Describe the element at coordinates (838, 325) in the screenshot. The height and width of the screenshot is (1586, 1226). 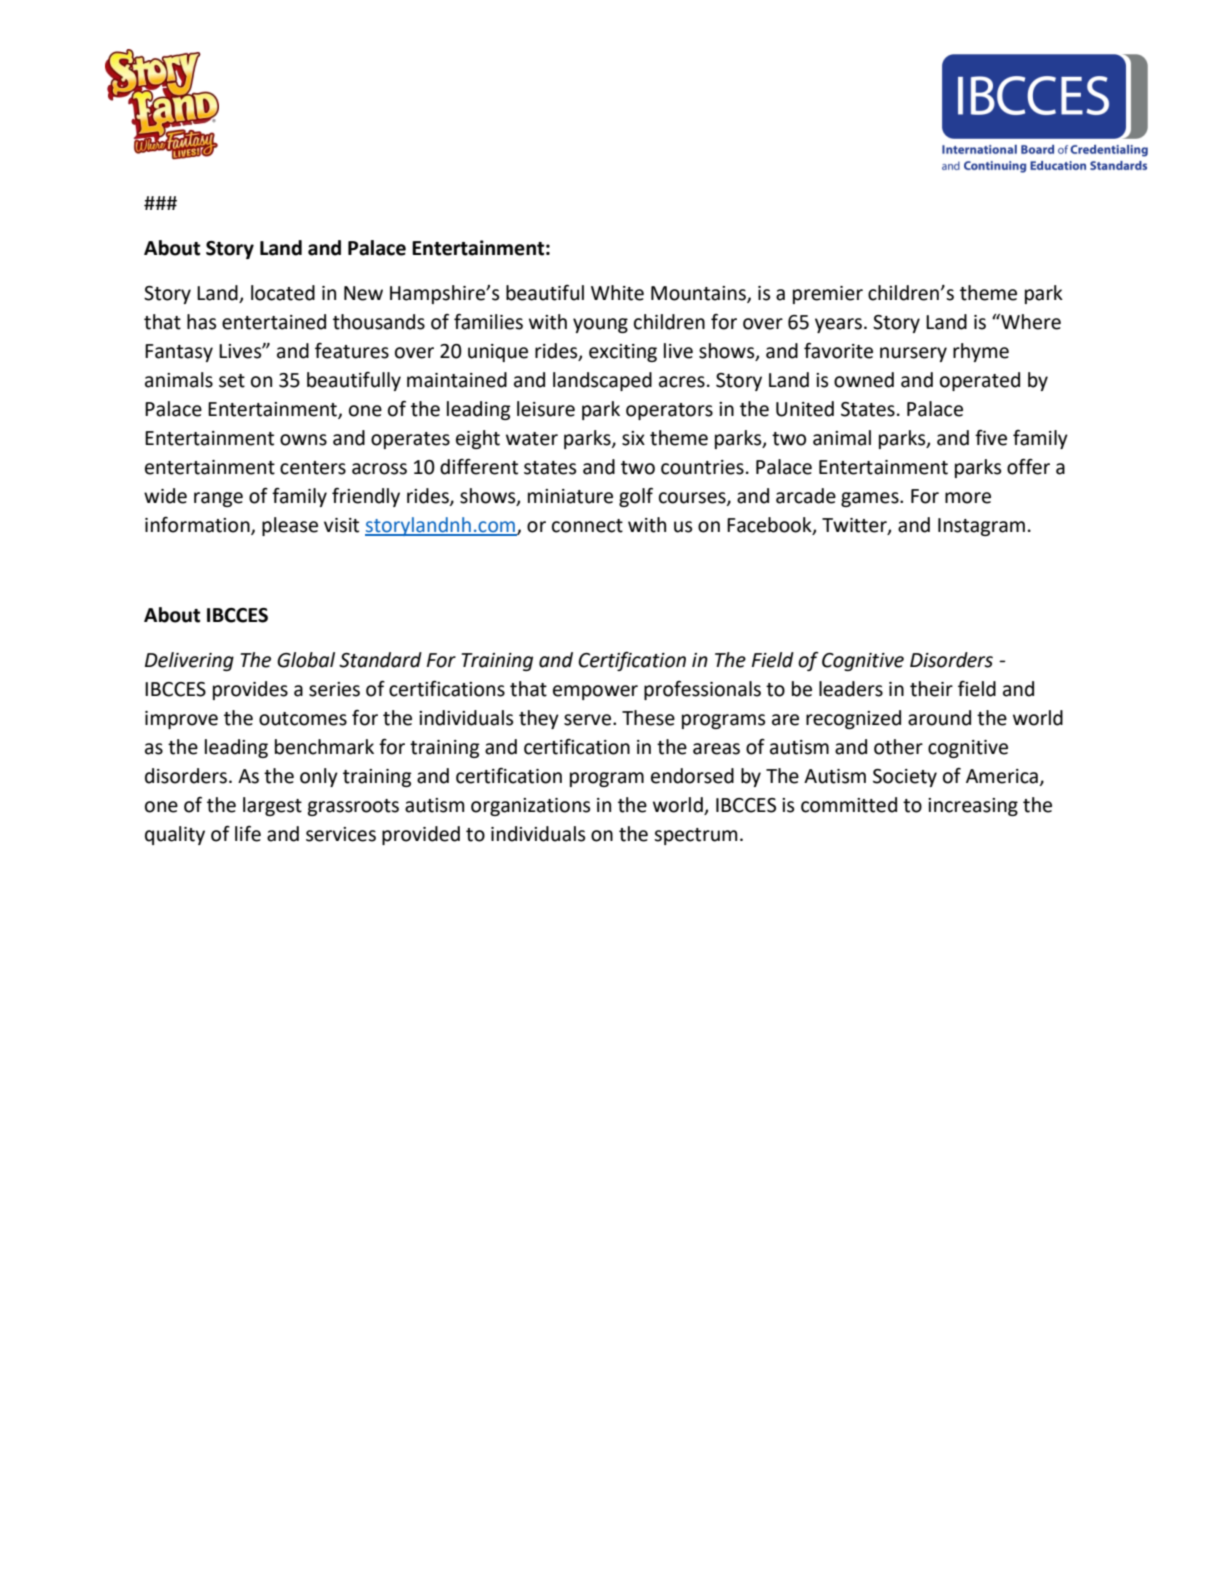
I see `years` at that location.
